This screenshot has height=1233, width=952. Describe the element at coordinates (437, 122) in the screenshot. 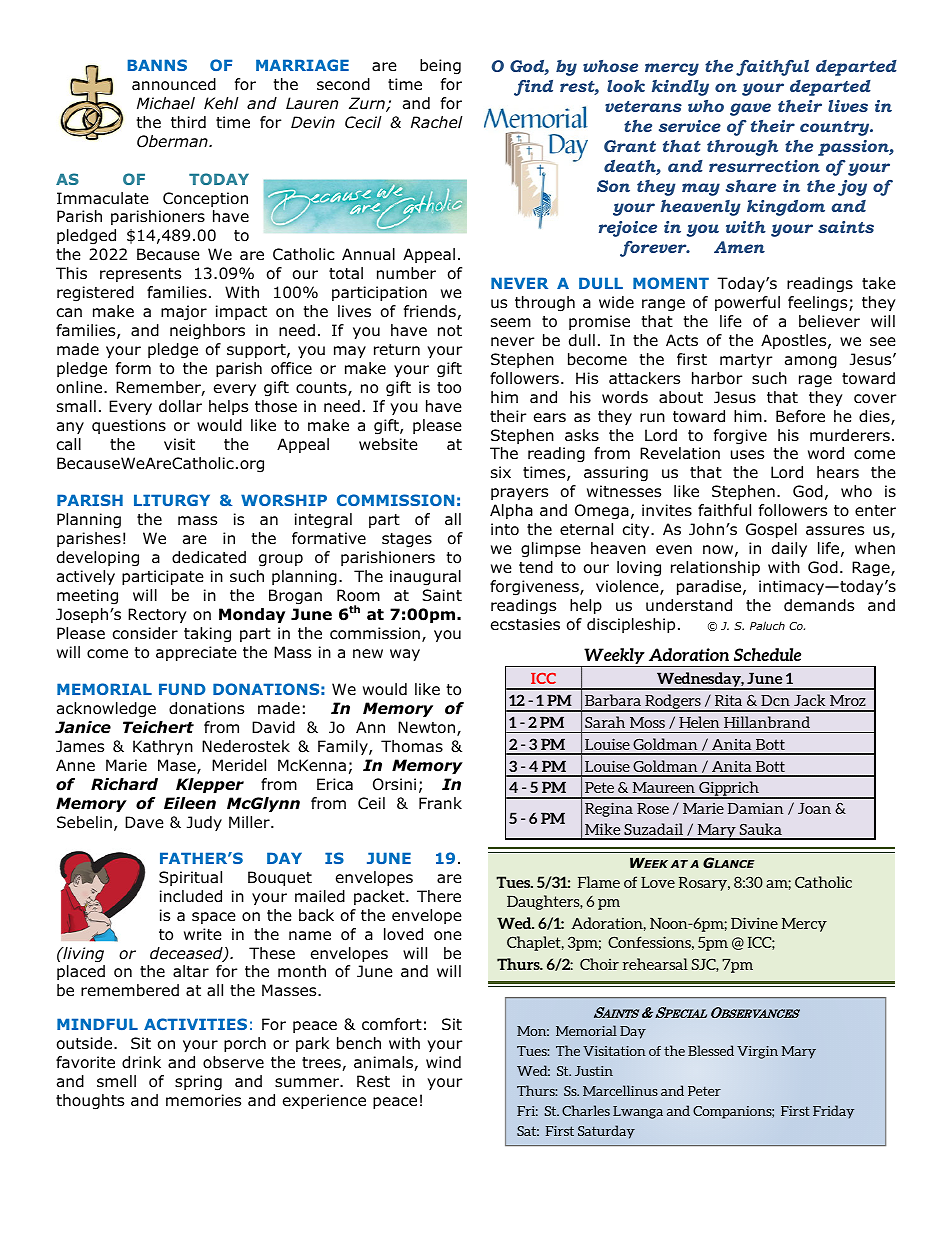

I see `Rachel` at that location.
